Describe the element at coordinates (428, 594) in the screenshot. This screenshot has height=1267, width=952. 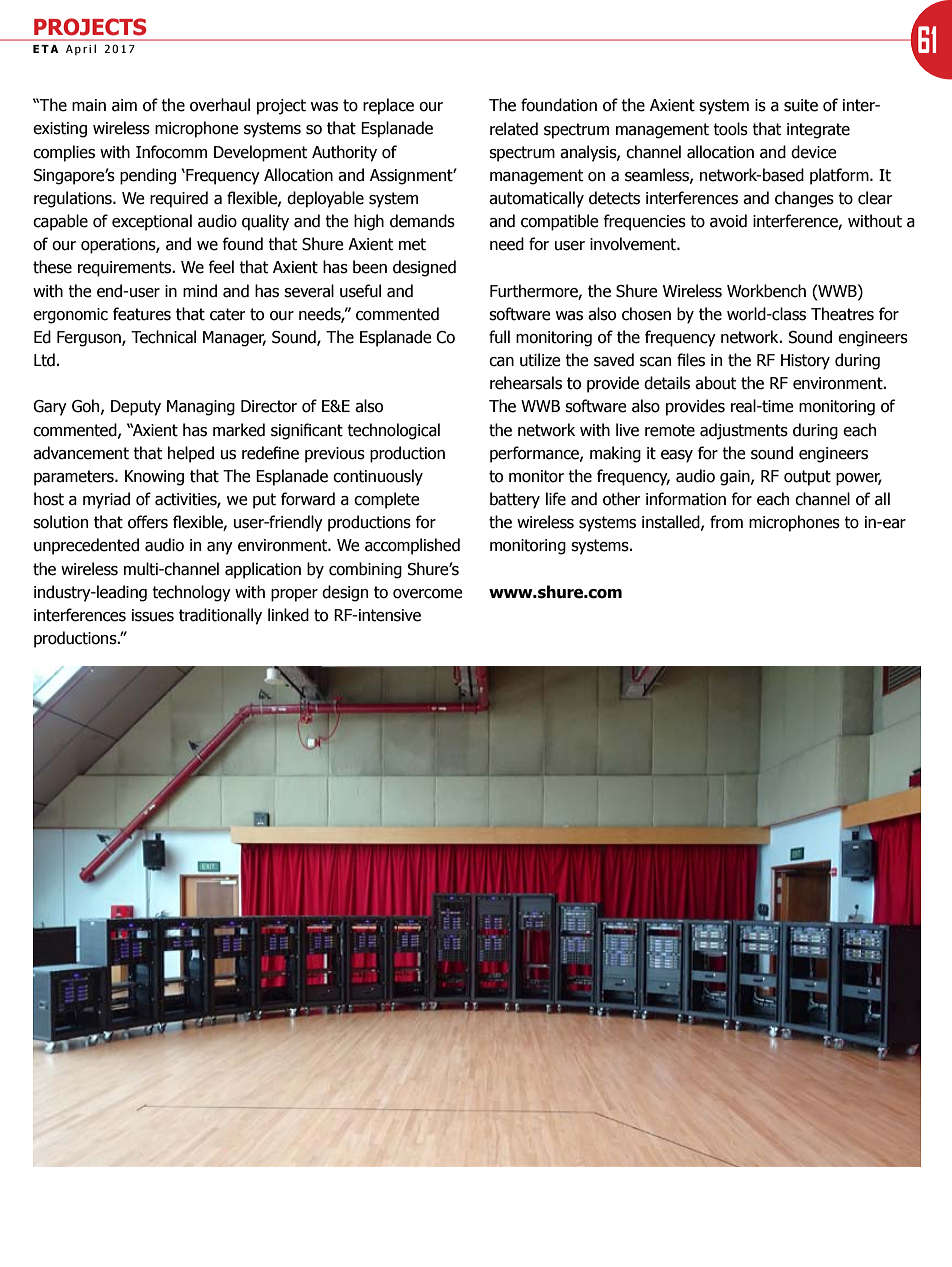
I see `overcome` at that location.
